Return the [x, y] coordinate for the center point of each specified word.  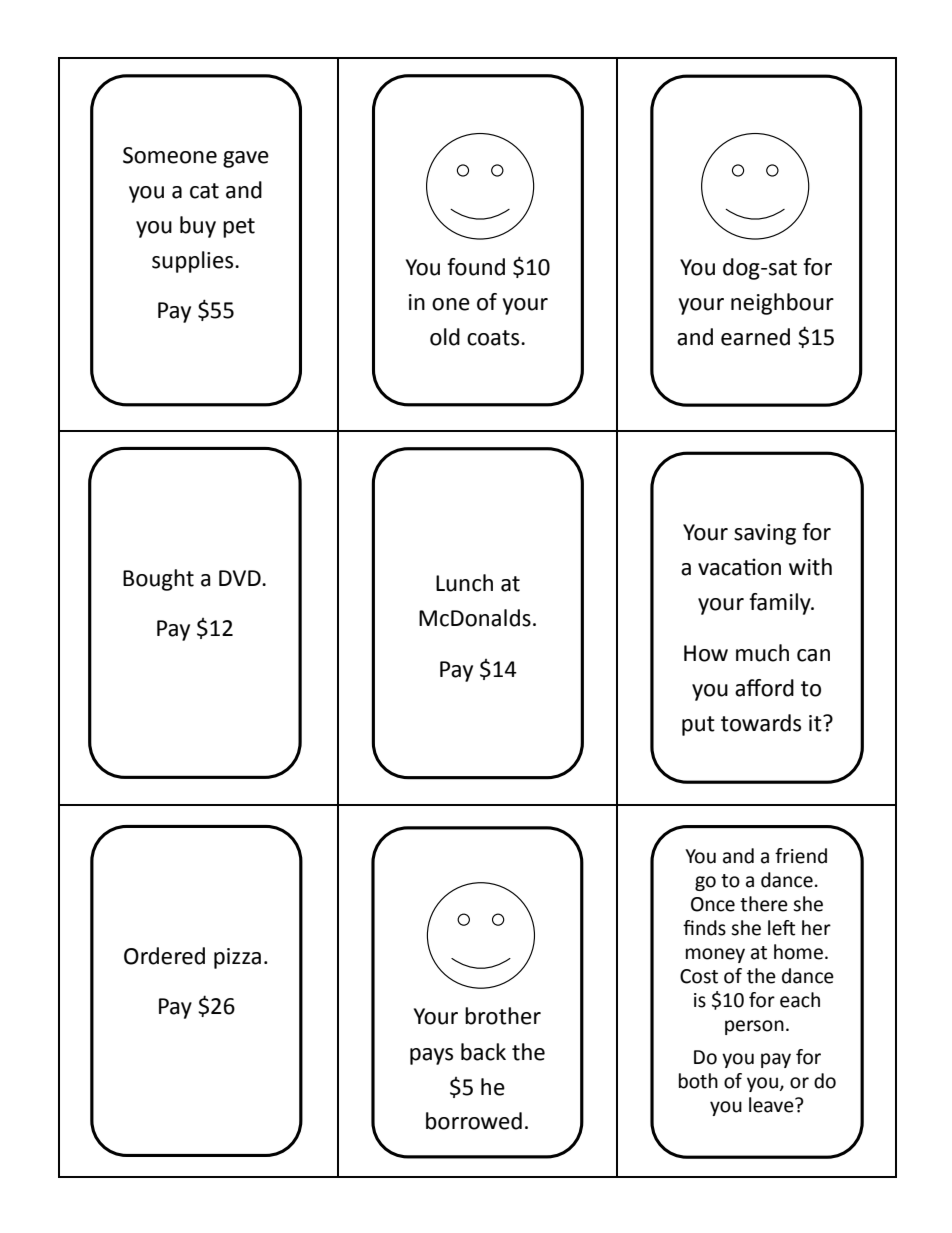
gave [246, 159]
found [476, 267]
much [762, 653]
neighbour [782, 304]
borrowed [474, 1121]
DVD [241, 578]
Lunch [464, 583]
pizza [237, 958]
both [698, 1081]
